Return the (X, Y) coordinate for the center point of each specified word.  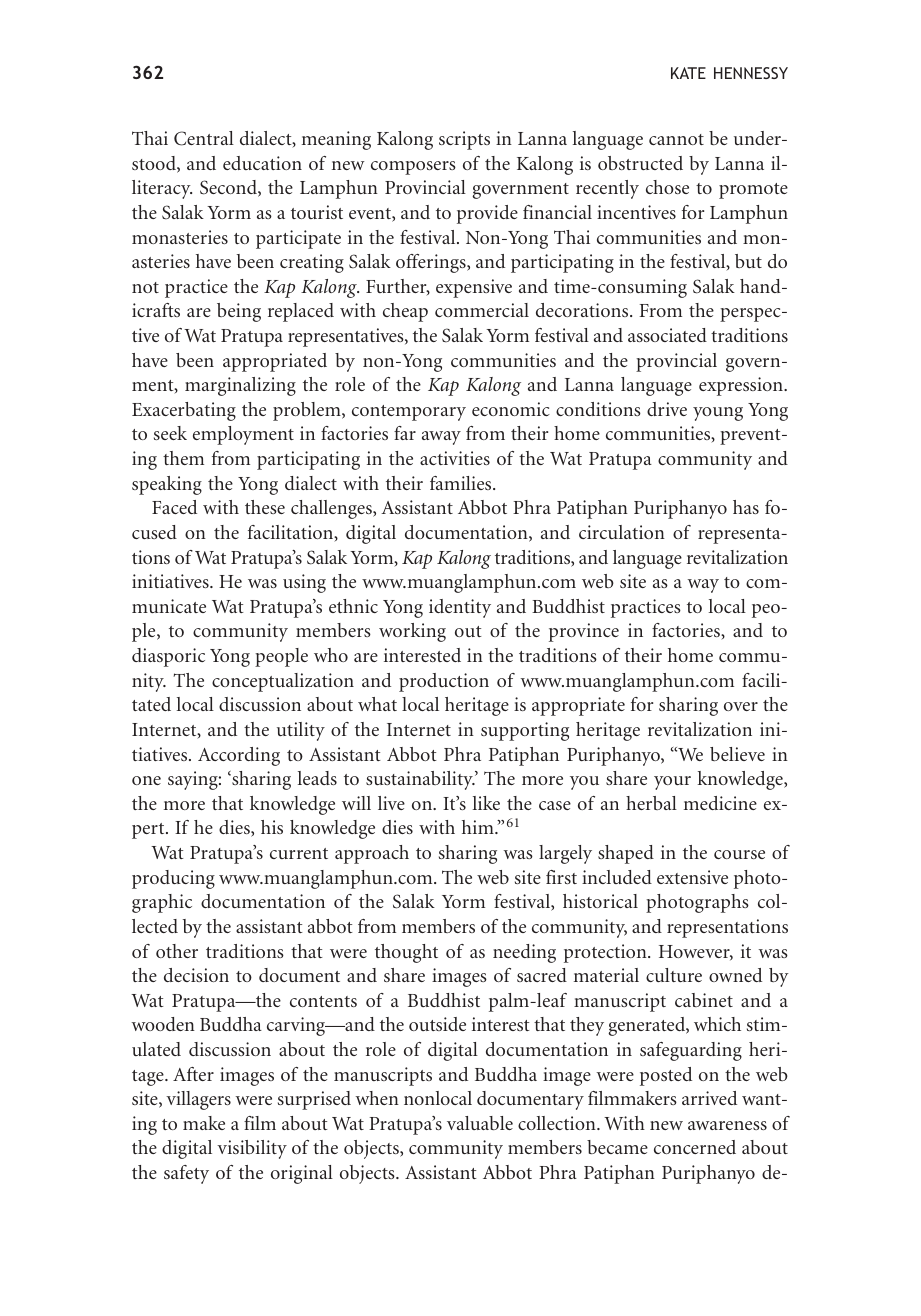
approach (372, 854)
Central (204, 138)
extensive (692, 877)
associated (667, 335)
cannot (676, 139)
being (239, 312)
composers (413, 168)
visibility (252, 1149)
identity (460, 608)
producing (173, 879)
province (584, 632)
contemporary (409, 413)
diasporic (168, 657)
